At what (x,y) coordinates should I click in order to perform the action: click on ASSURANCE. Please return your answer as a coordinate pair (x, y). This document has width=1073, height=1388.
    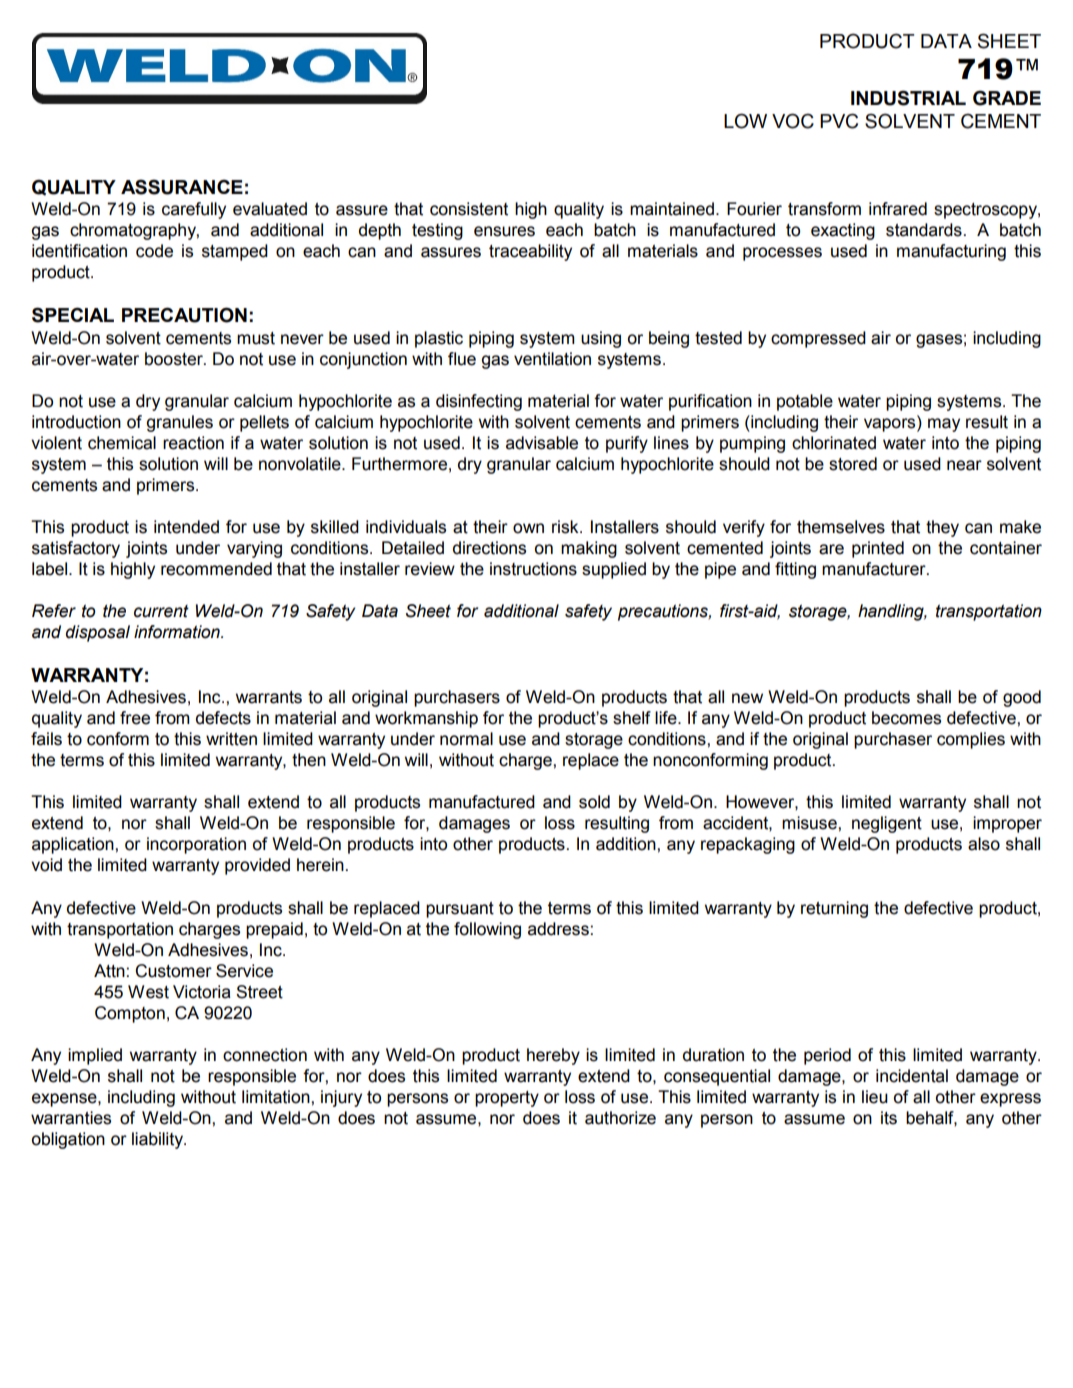
    Looking at the image, I should click on (182, 187).
